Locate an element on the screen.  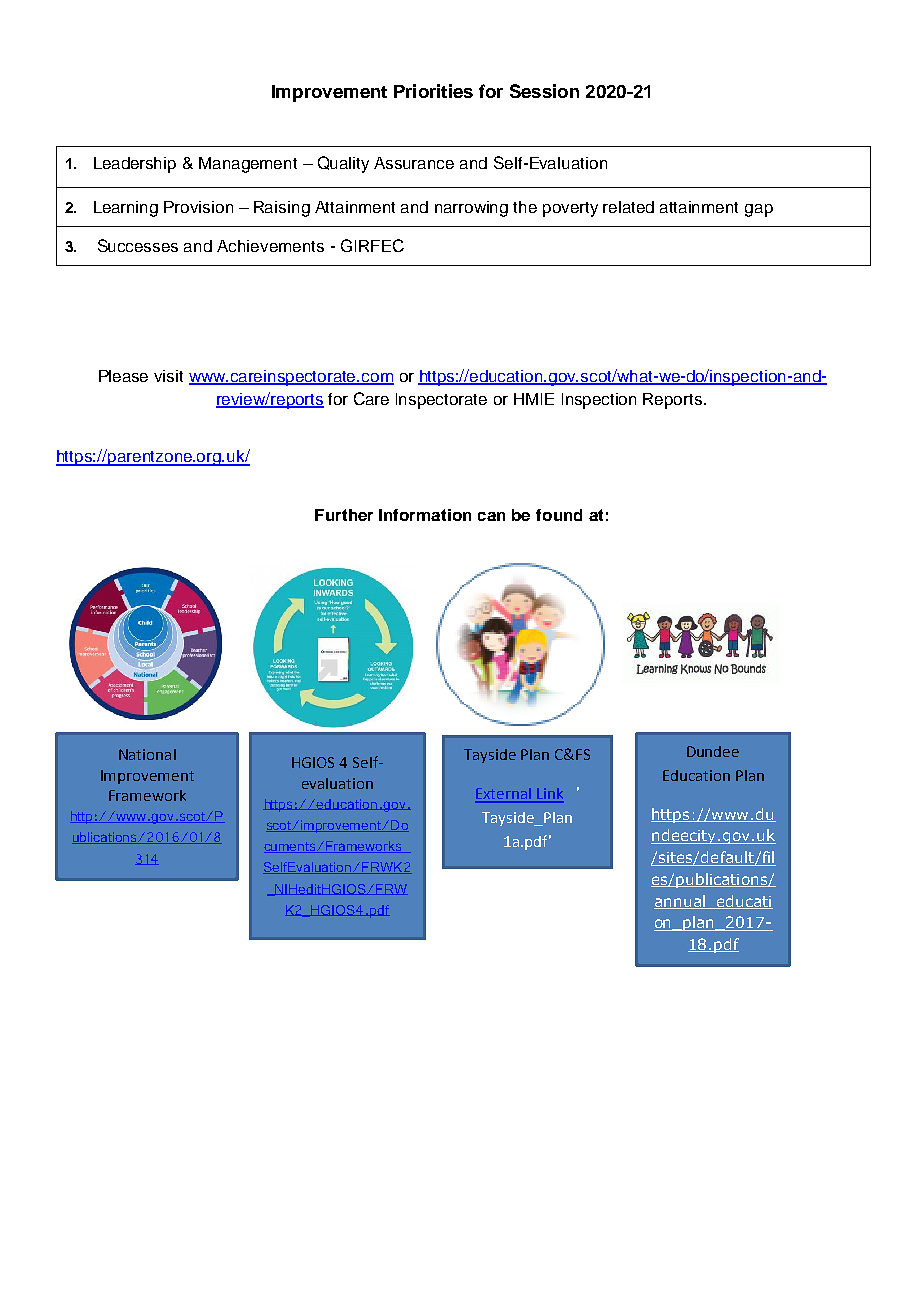
Information is located at coordinates (425, 515).
